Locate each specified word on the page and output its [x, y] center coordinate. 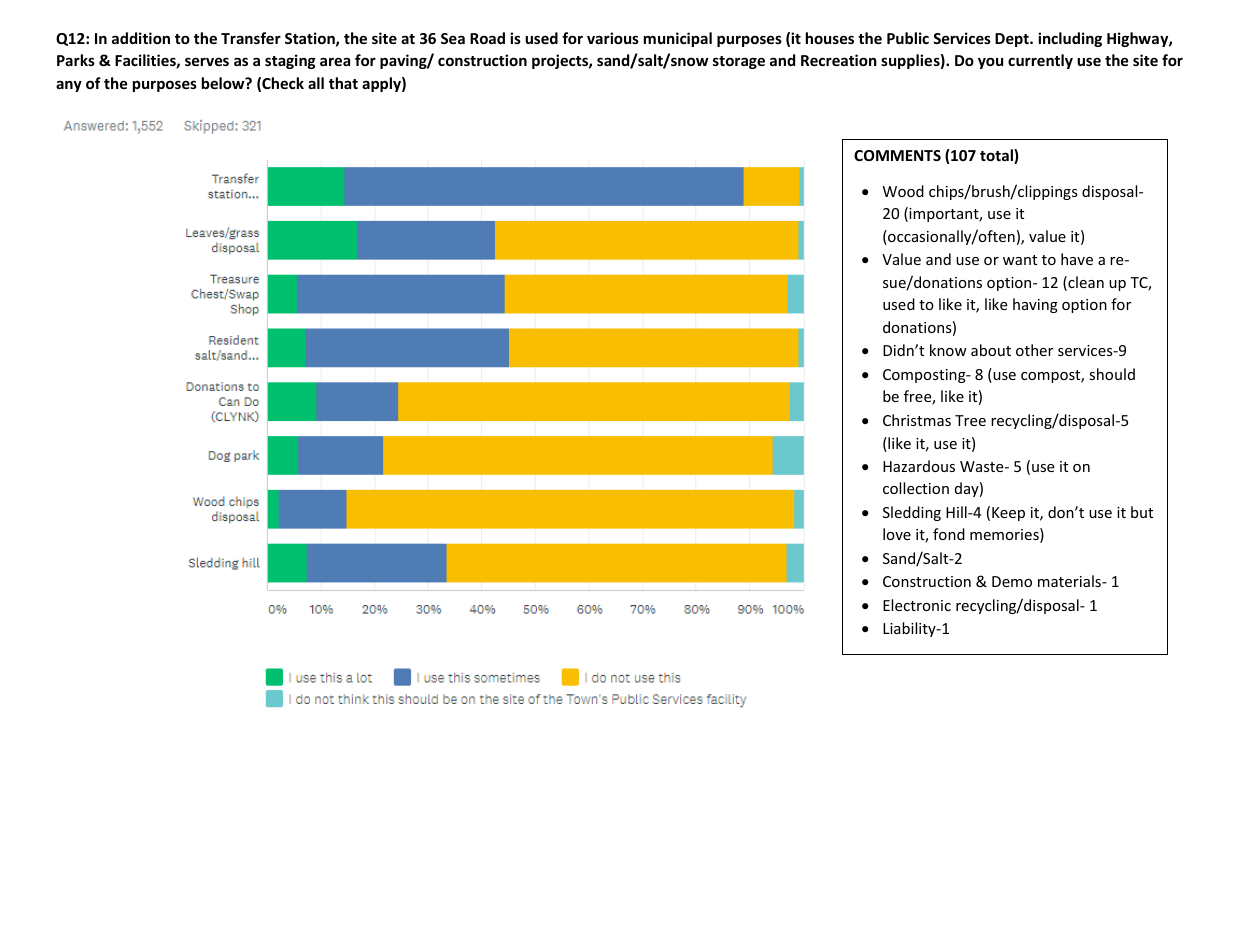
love [897, 534]
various [613, 38]
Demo [1012, 581]
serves [207, 61]
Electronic [917, 605]
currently [1040, 61]
